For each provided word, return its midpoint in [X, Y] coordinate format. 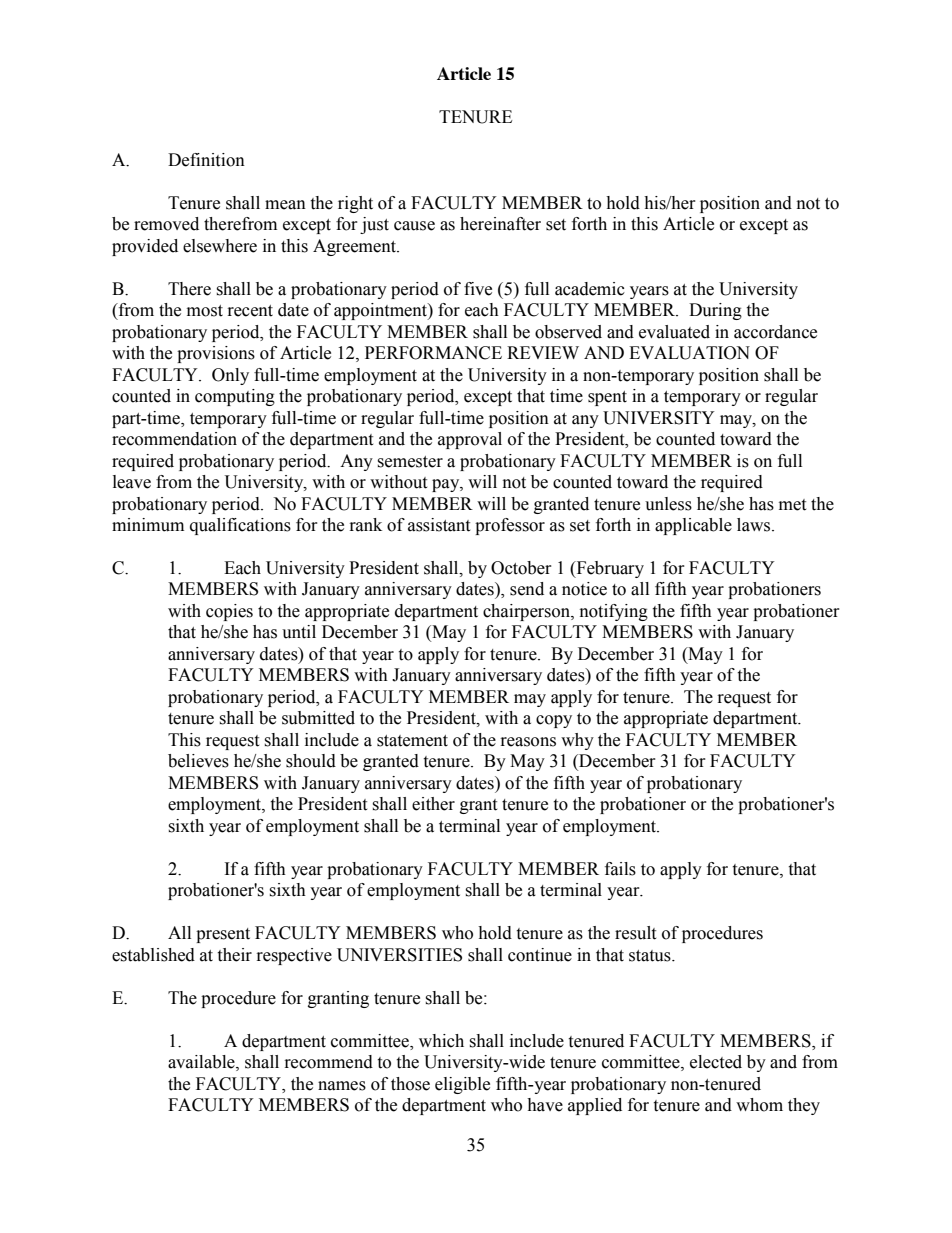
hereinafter [500, 224]
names [342, 1086]
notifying [614, 612]
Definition [206, 160]
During [715, 311]
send [527, 589]
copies [229, 612]
